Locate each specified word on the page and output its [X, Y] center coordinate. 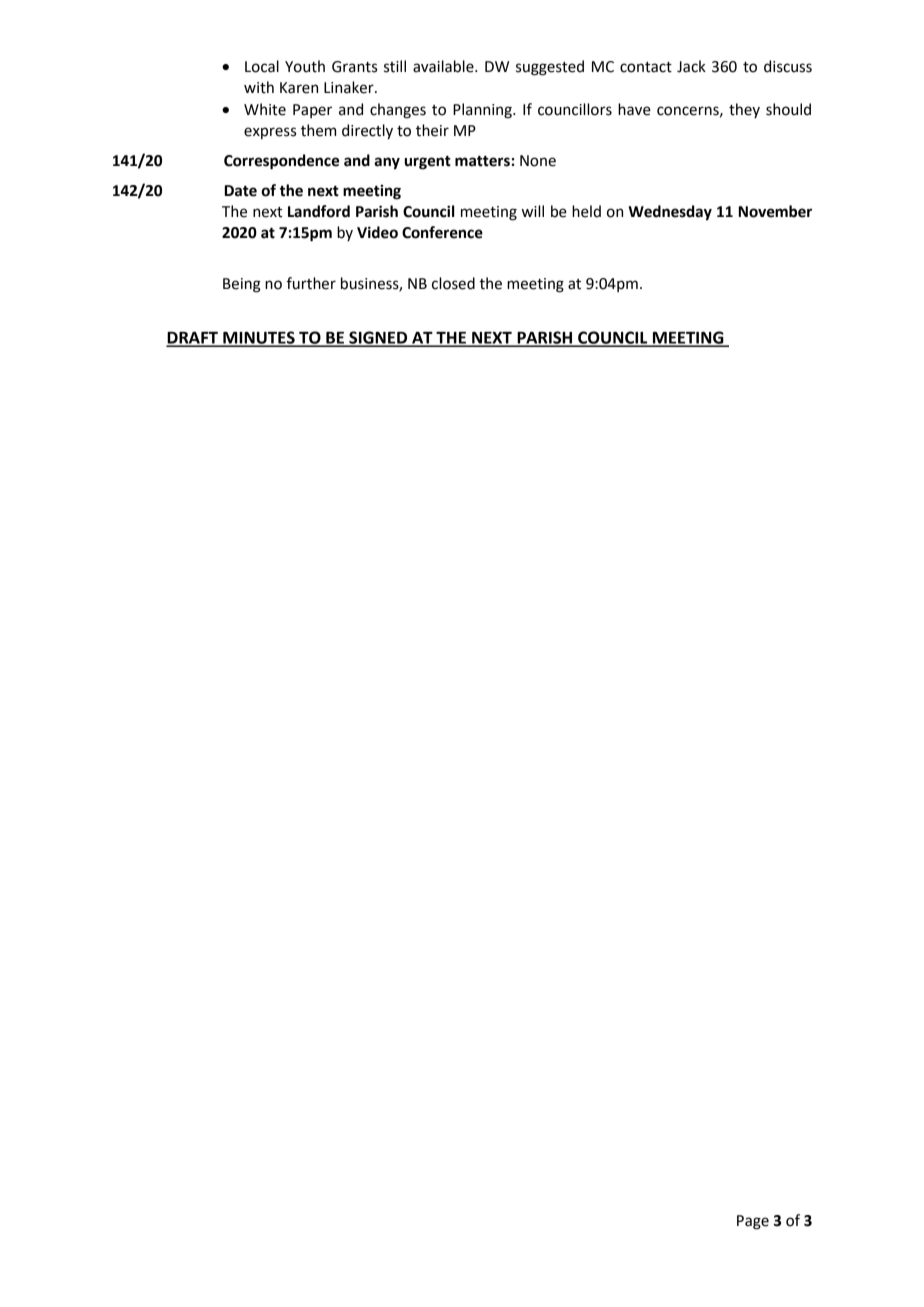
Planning [483, 111]
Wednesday [670, 213]
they [744, 110]
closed [453, 283]
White [265, 109]
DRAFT [193, 339]
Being [242, 285]
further [311, 283]
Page [753, 1222]
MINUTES [259, 338]
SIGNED [378, 338]
